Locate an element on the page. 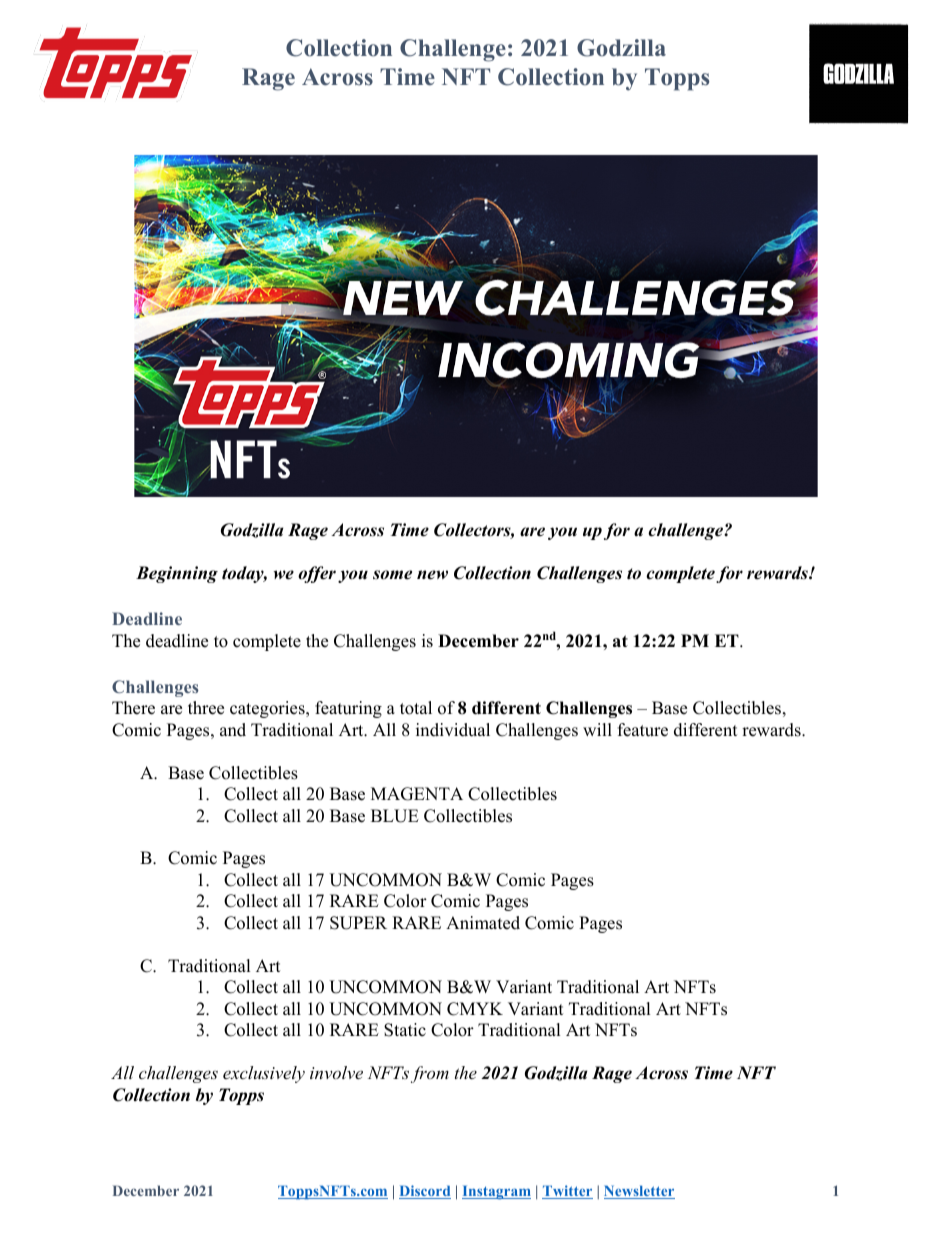 Image resolution: width=952 pixels, height=1233 pixels. BLUE is located at coordinates (395, 816).
